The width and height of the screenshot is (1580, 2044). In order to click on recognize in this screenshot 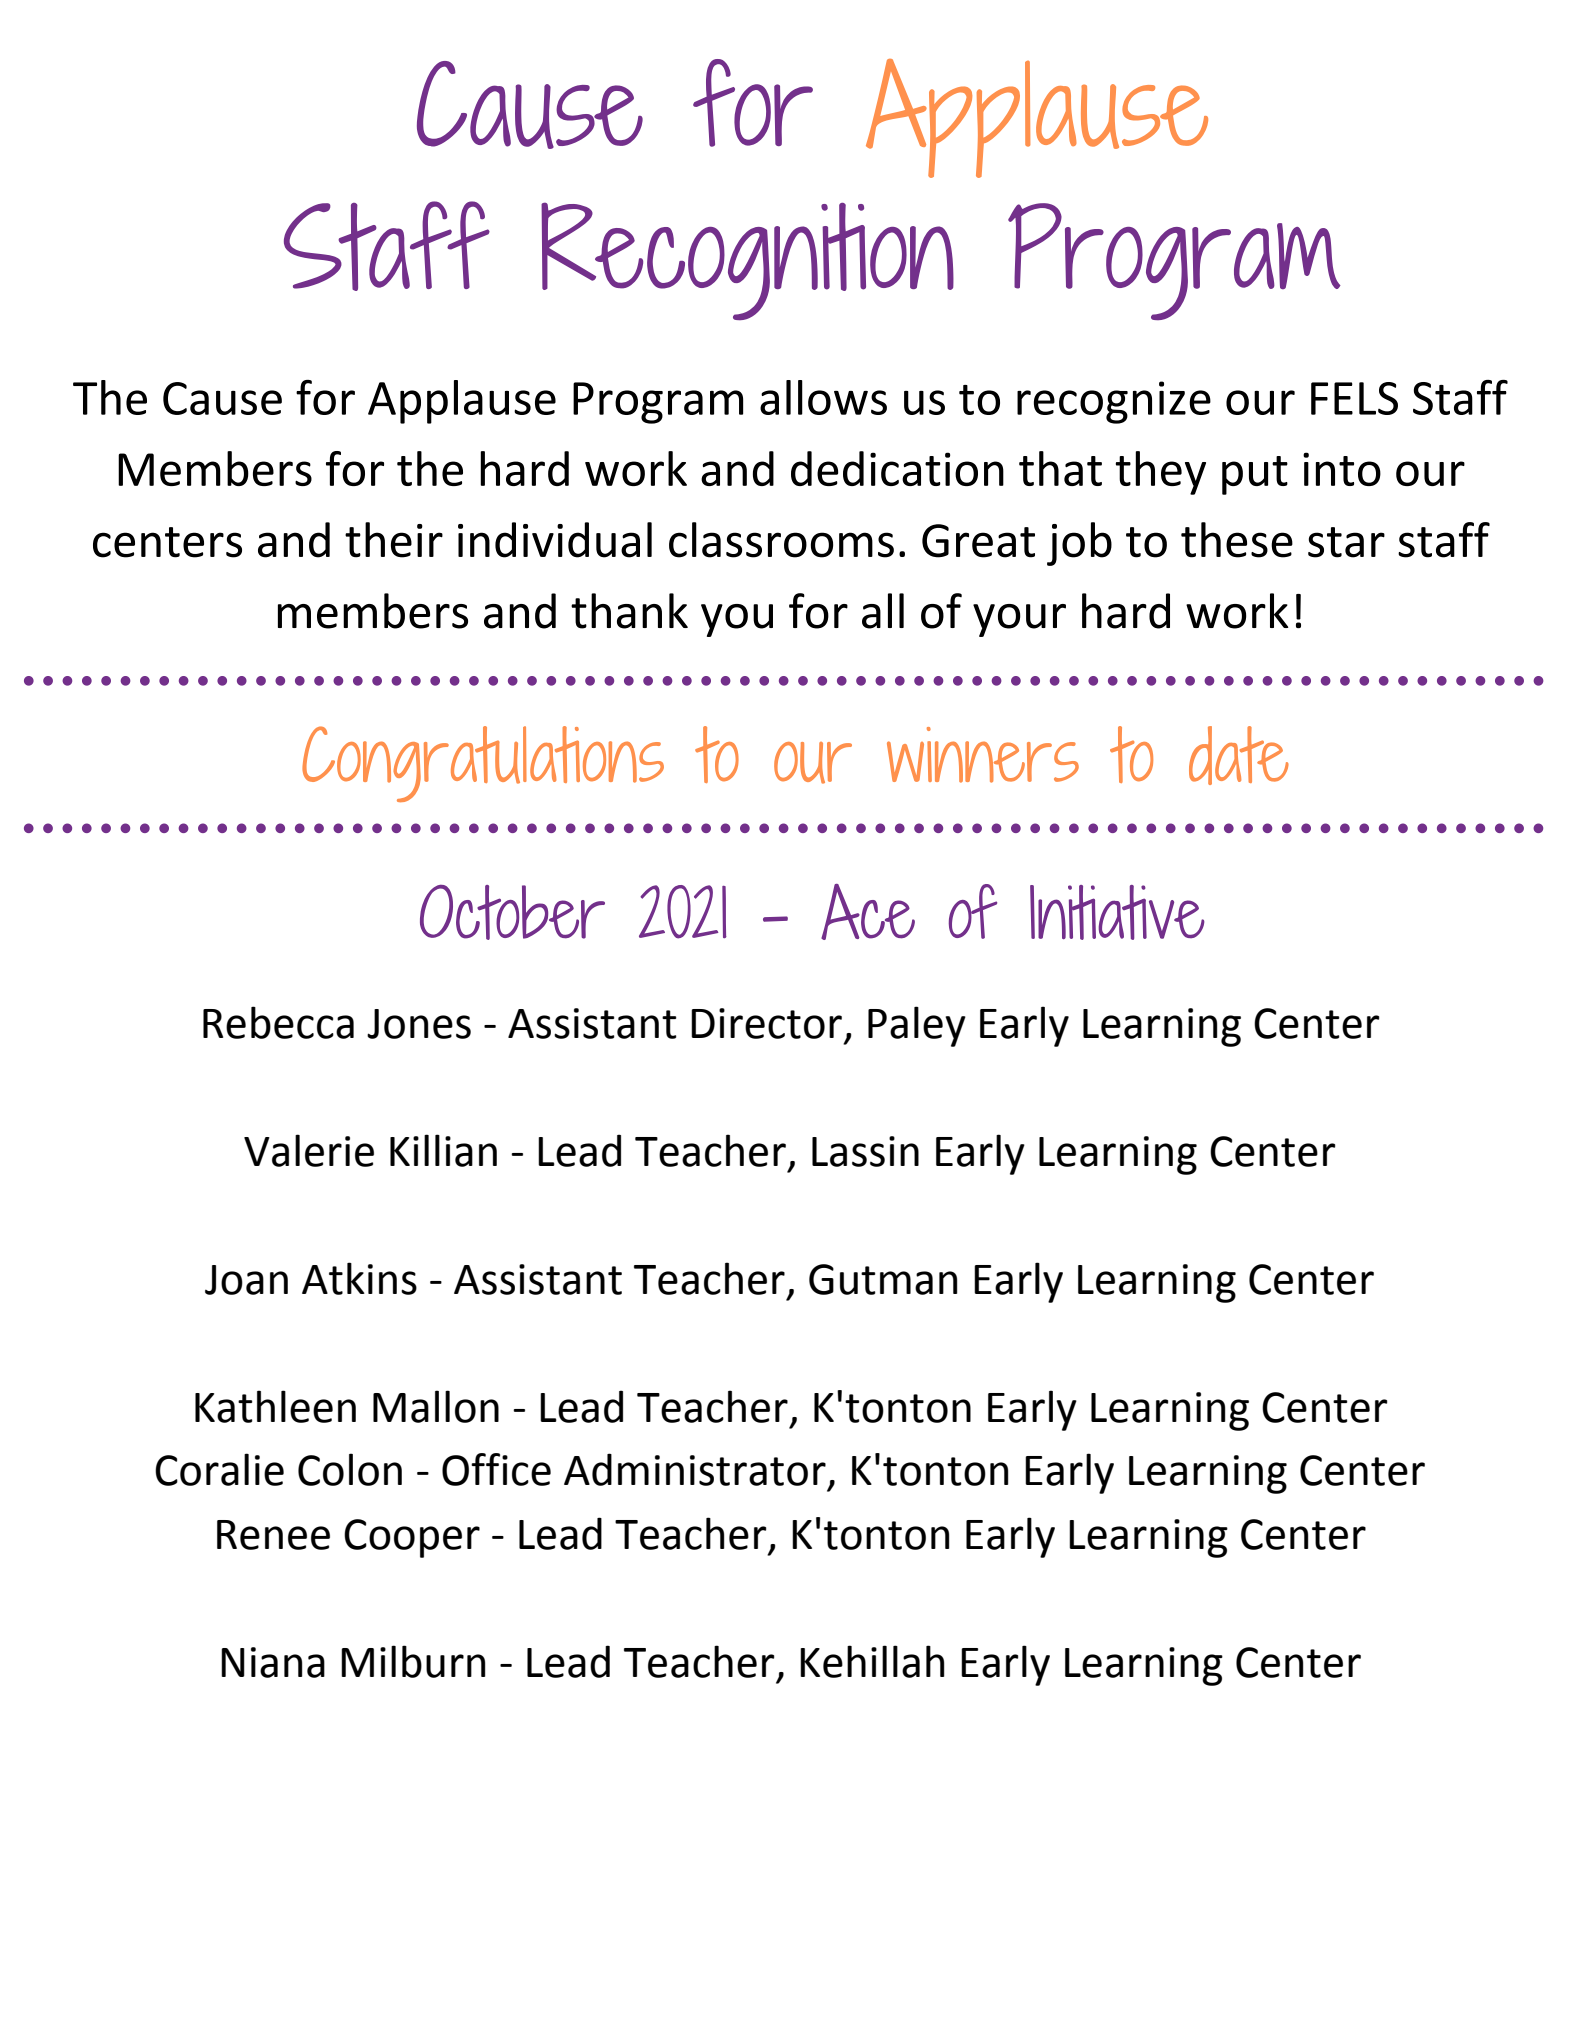, I will do `click(1114, 402)`.
